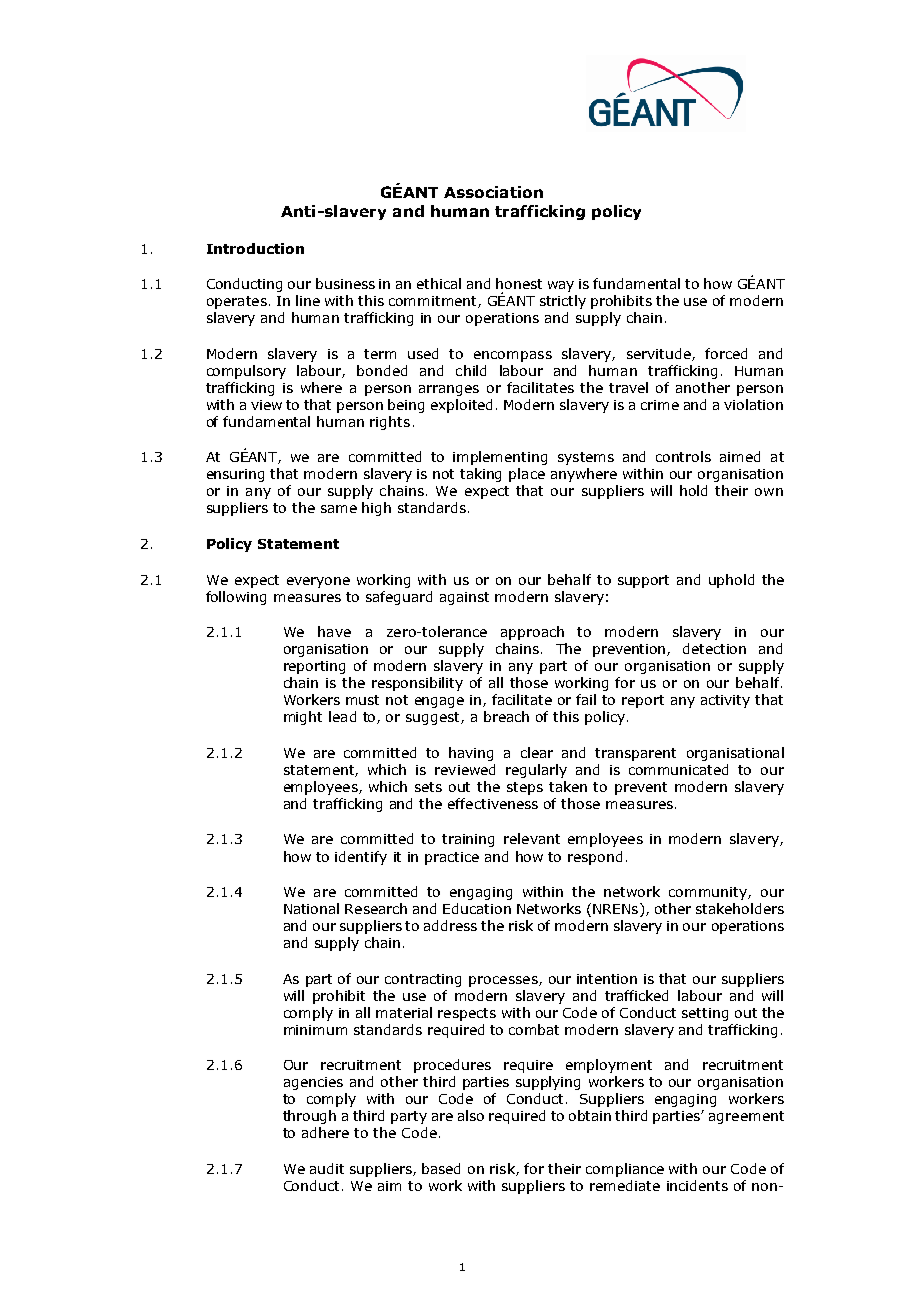 This page has height=1308, width=924. I want to click on forced, so click(726, 353).
